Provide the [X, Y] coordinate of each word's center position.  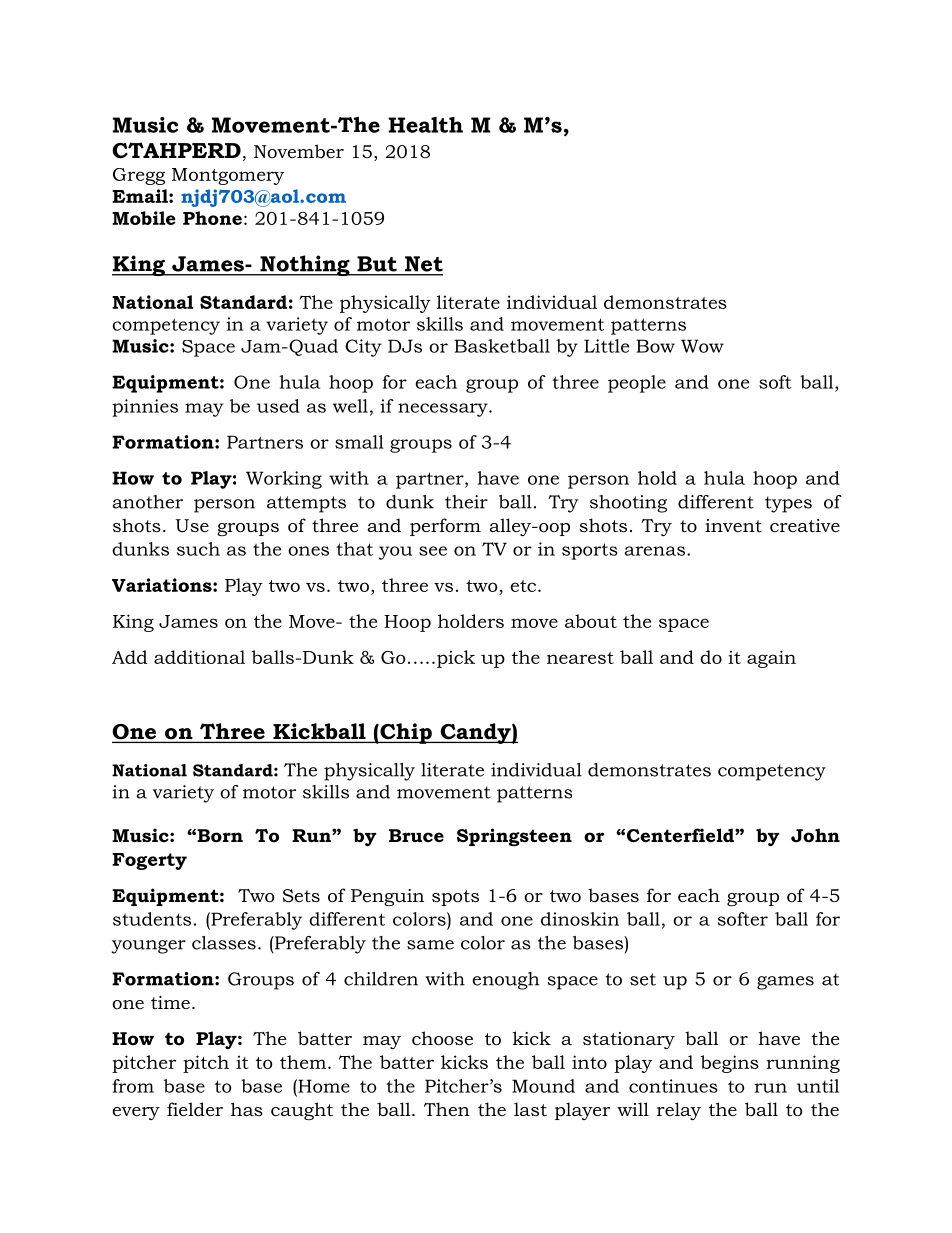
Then [447, 1109]
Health [425, 125]
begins [730, 1064]
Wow [702, 346]
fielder [195, 1109]
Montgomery [228, 176]
